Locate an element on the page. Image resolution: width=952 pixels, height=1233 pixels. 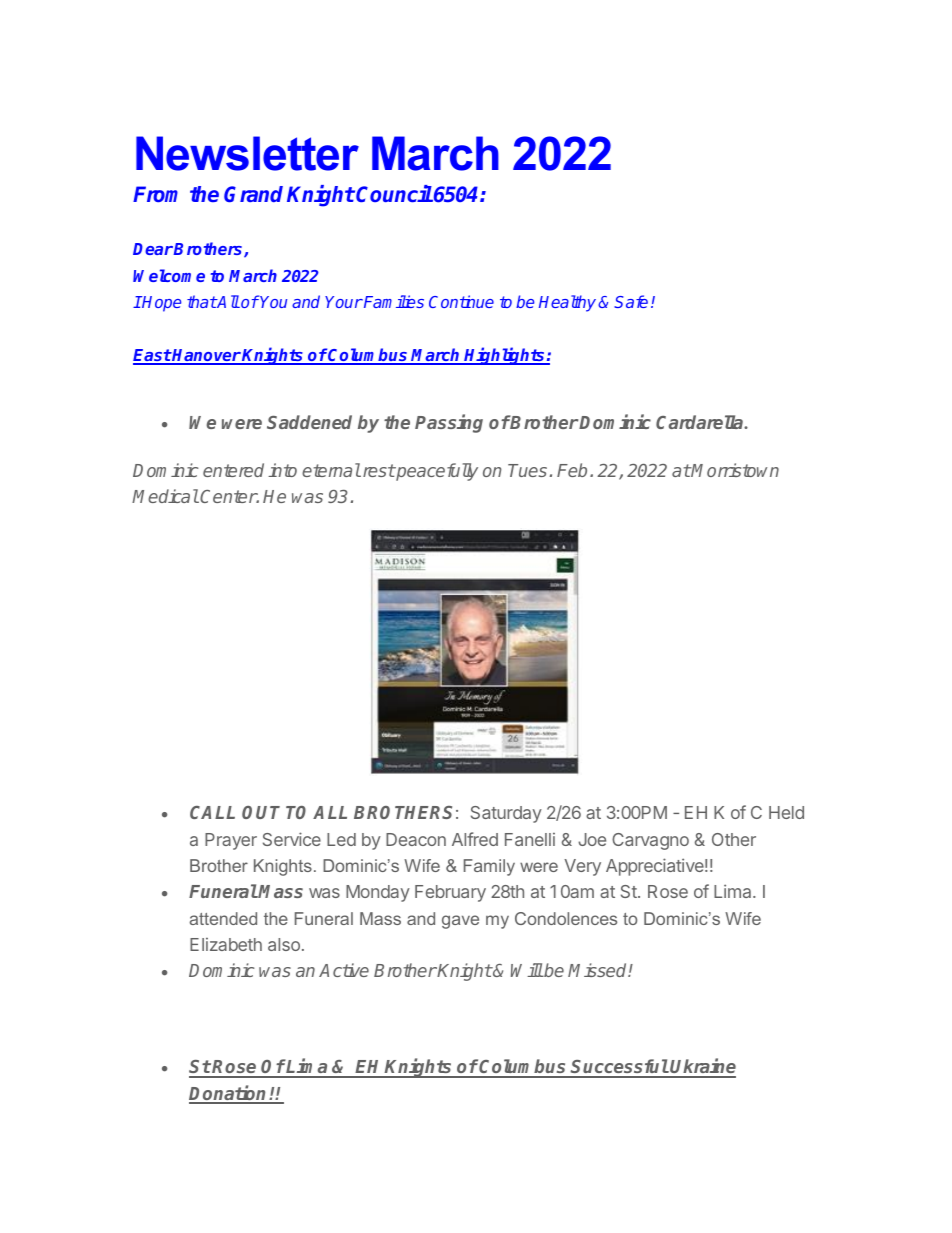
Council is located at coordinates (394, 193).
